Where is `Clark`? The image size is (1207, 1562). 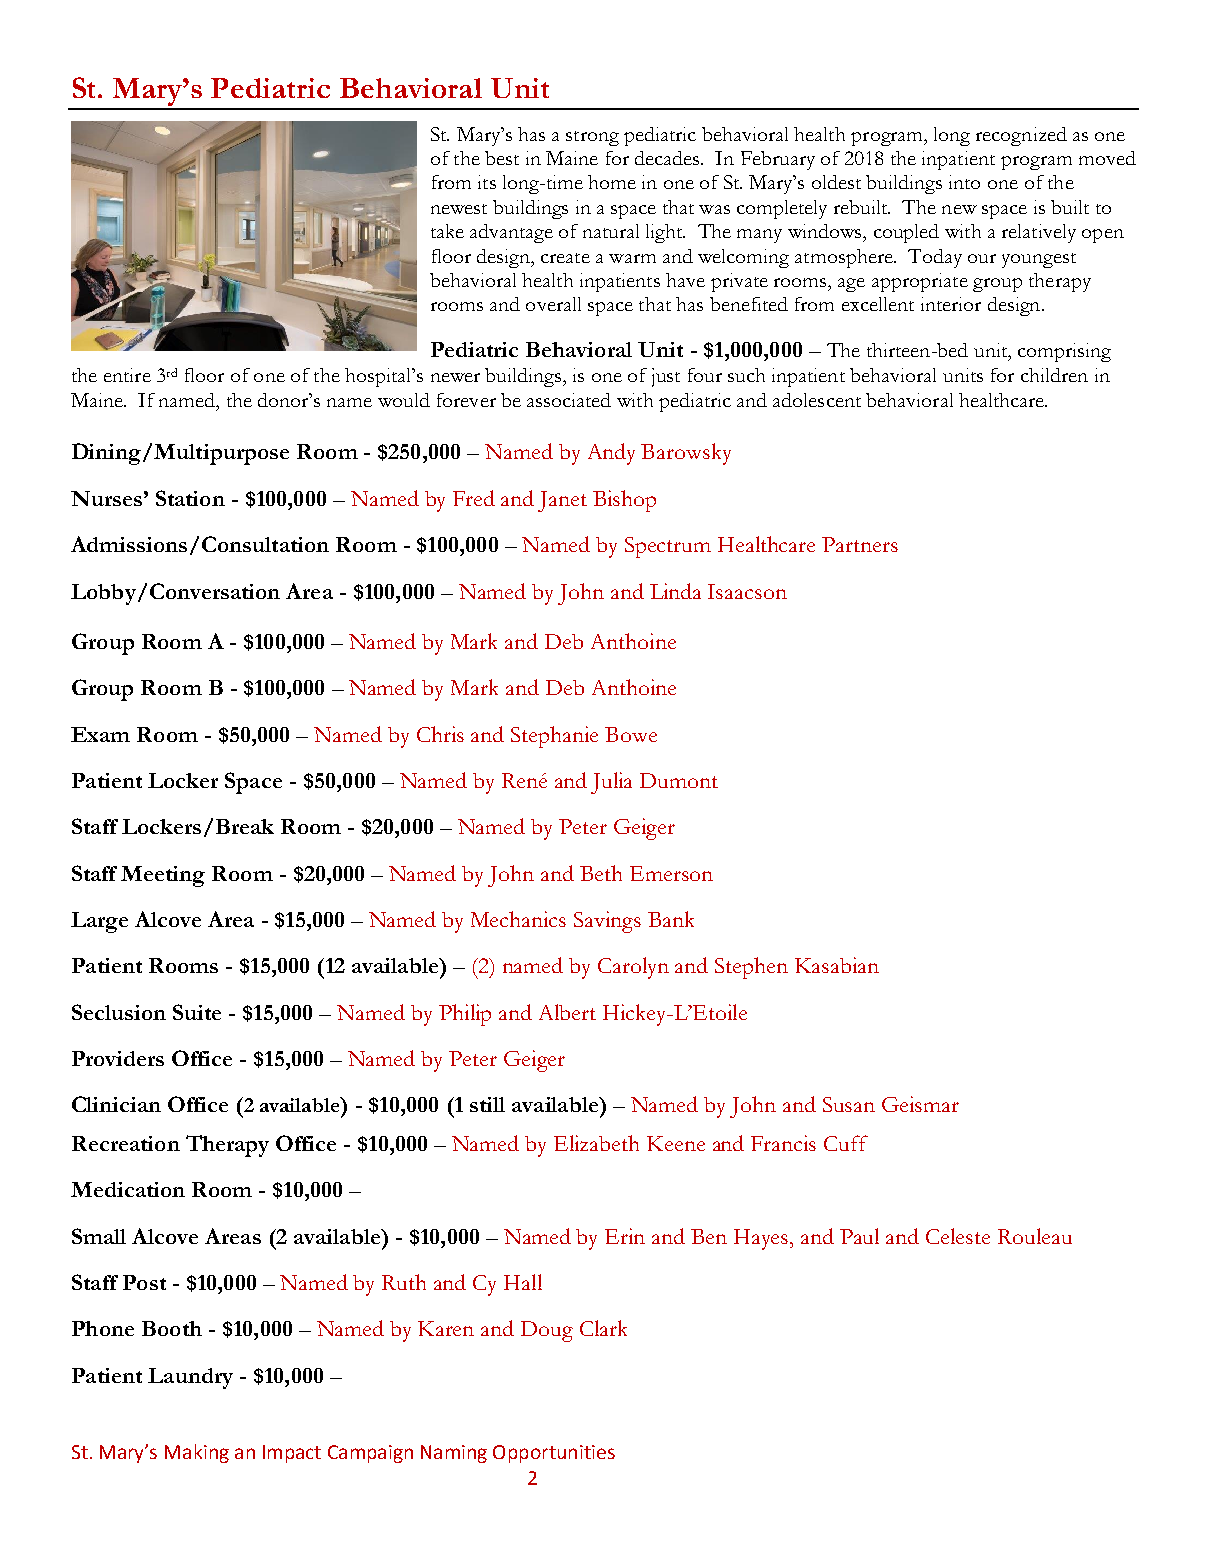
Clark is located at coordinates (603, 1328).
